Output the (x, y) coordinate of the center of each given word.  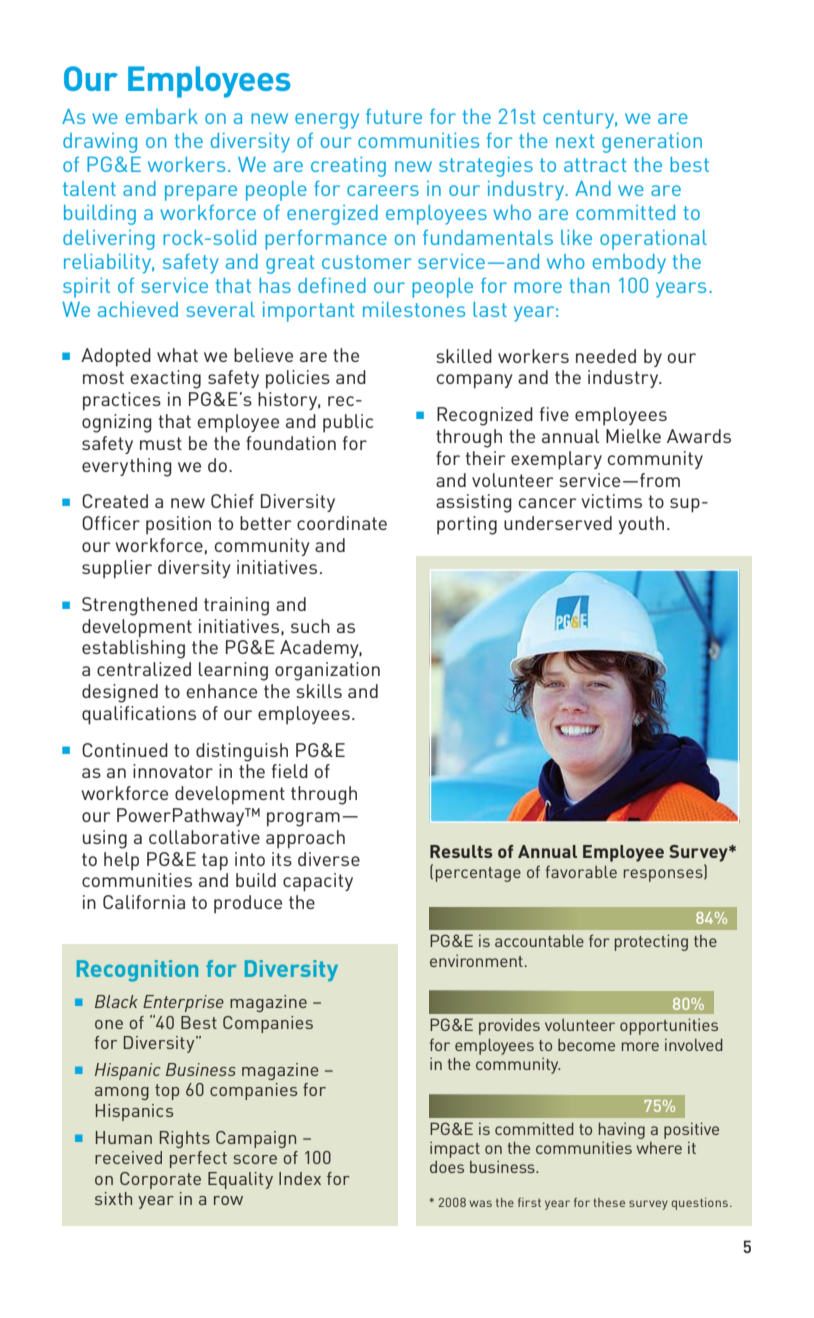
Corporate (160, 1180)
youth (641, 525)
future (394, 116)
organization (327, 671)
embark (162, 116)
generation (652, 143)
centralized (144, 669)
